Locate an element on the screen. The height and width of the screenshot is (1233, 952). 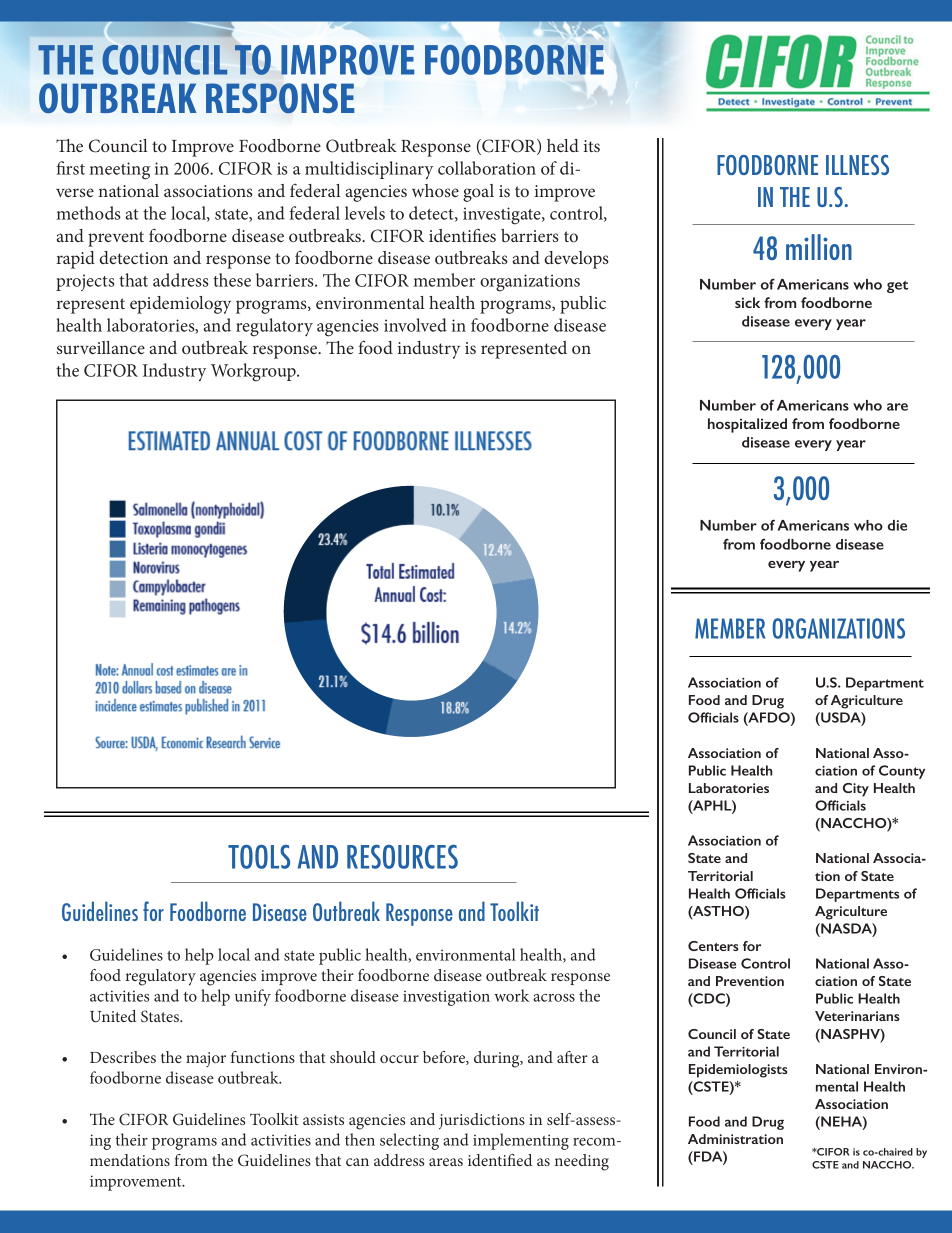
goal is located at coordinates (478, 193).
